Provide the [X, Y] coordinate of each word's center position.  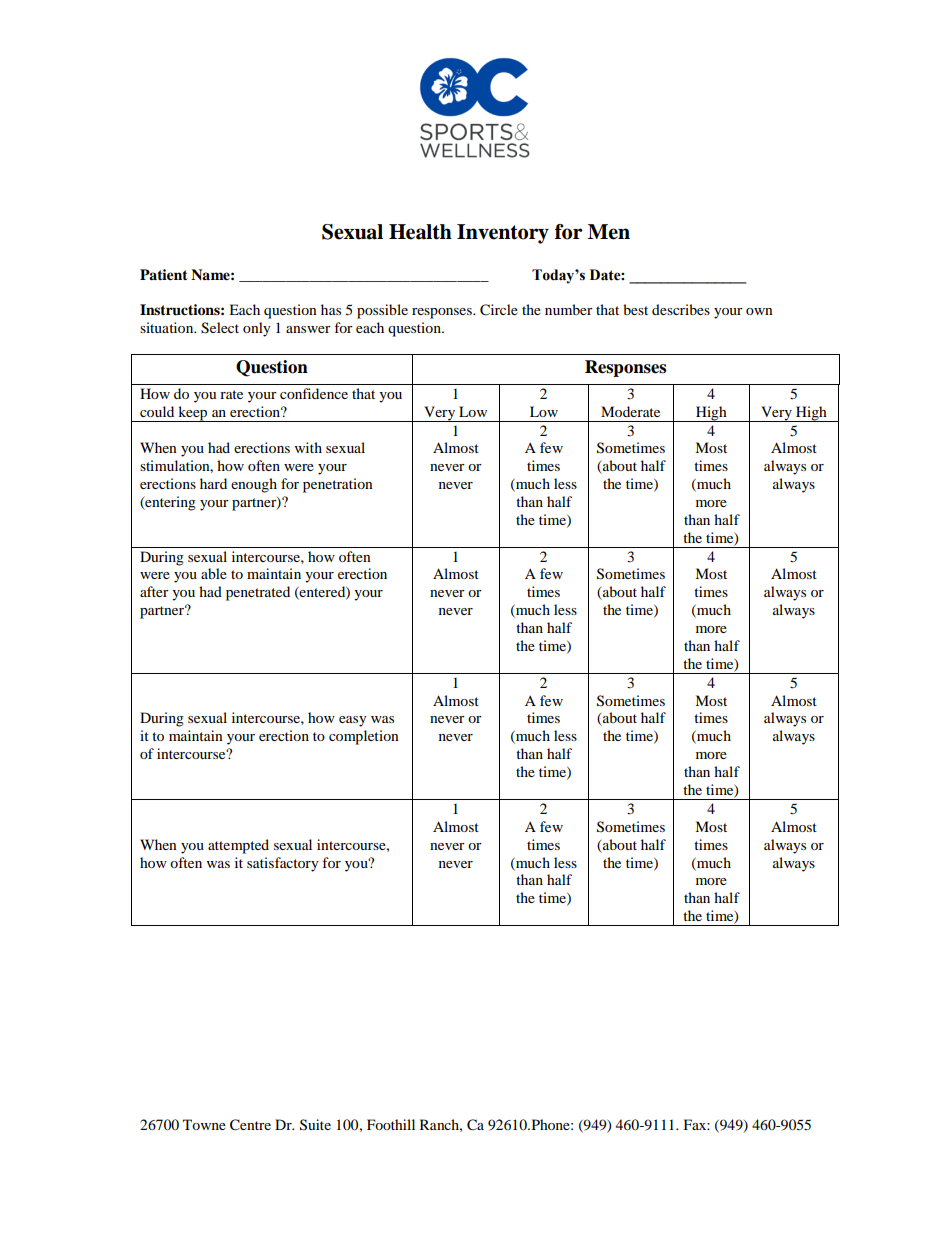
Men [609, 232]
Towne [204, 1124]
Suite [315, 1125]
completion [364, 737]
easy [353, 721]
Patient [164, 275]
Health [420, 232]
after [154, 591]
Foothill [391, 1124]
